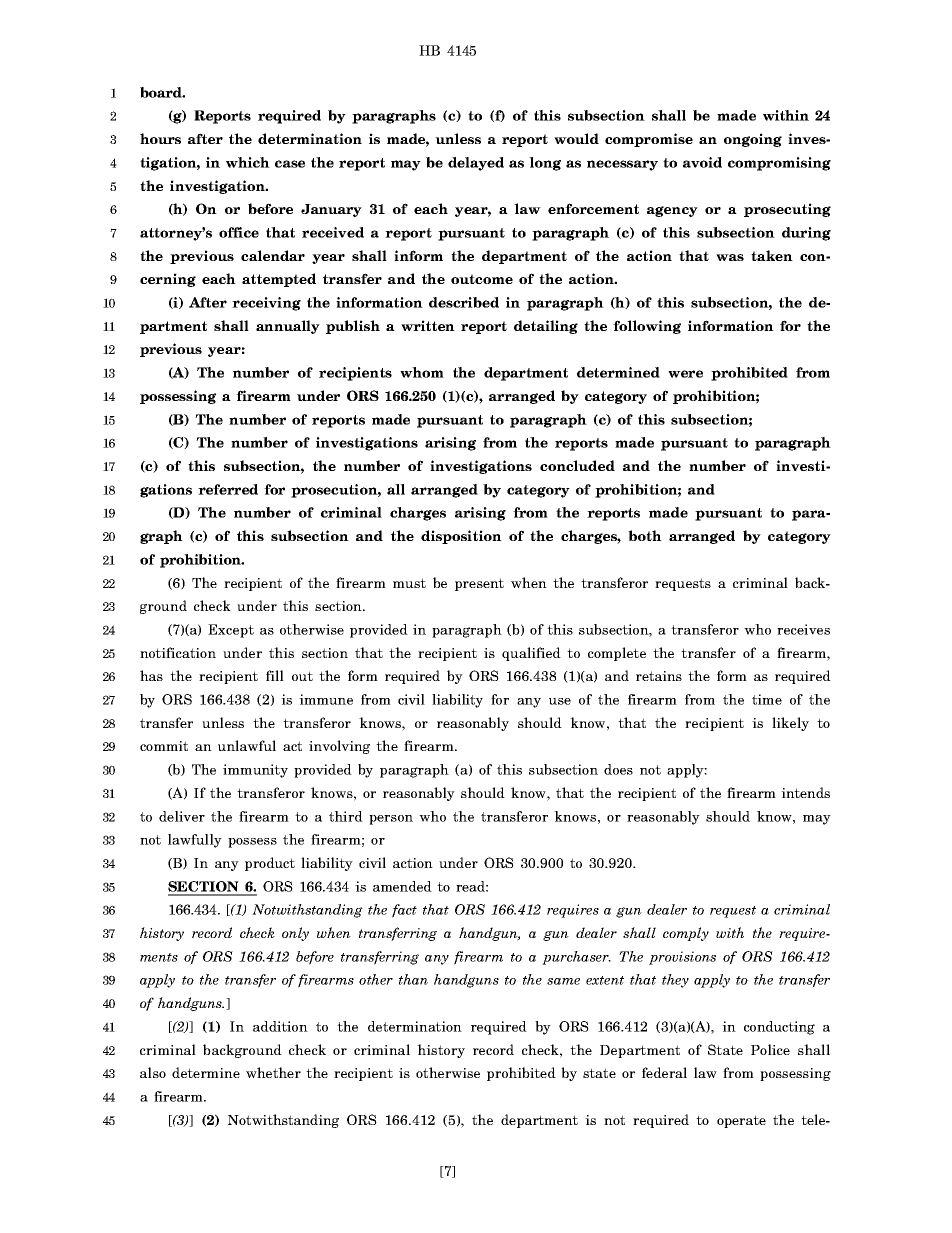  Describe the element at coordinates (288, 327) in the document. I see `annually` at that location.
